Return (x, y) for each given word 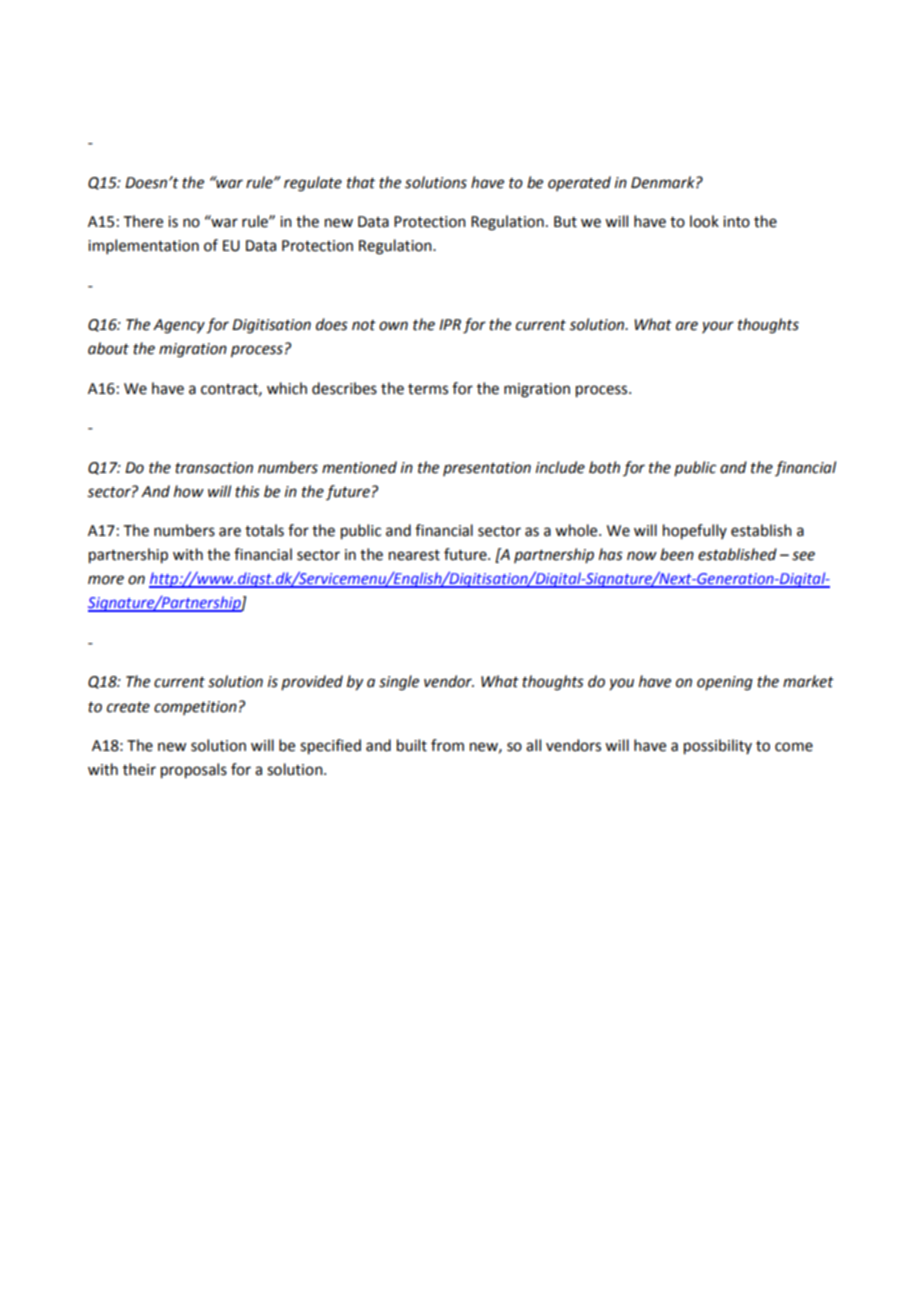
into (736, 222)
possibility (718, 747)
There (143, 221)
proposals (194, 771)
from (447, 745)
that (361, 182)
